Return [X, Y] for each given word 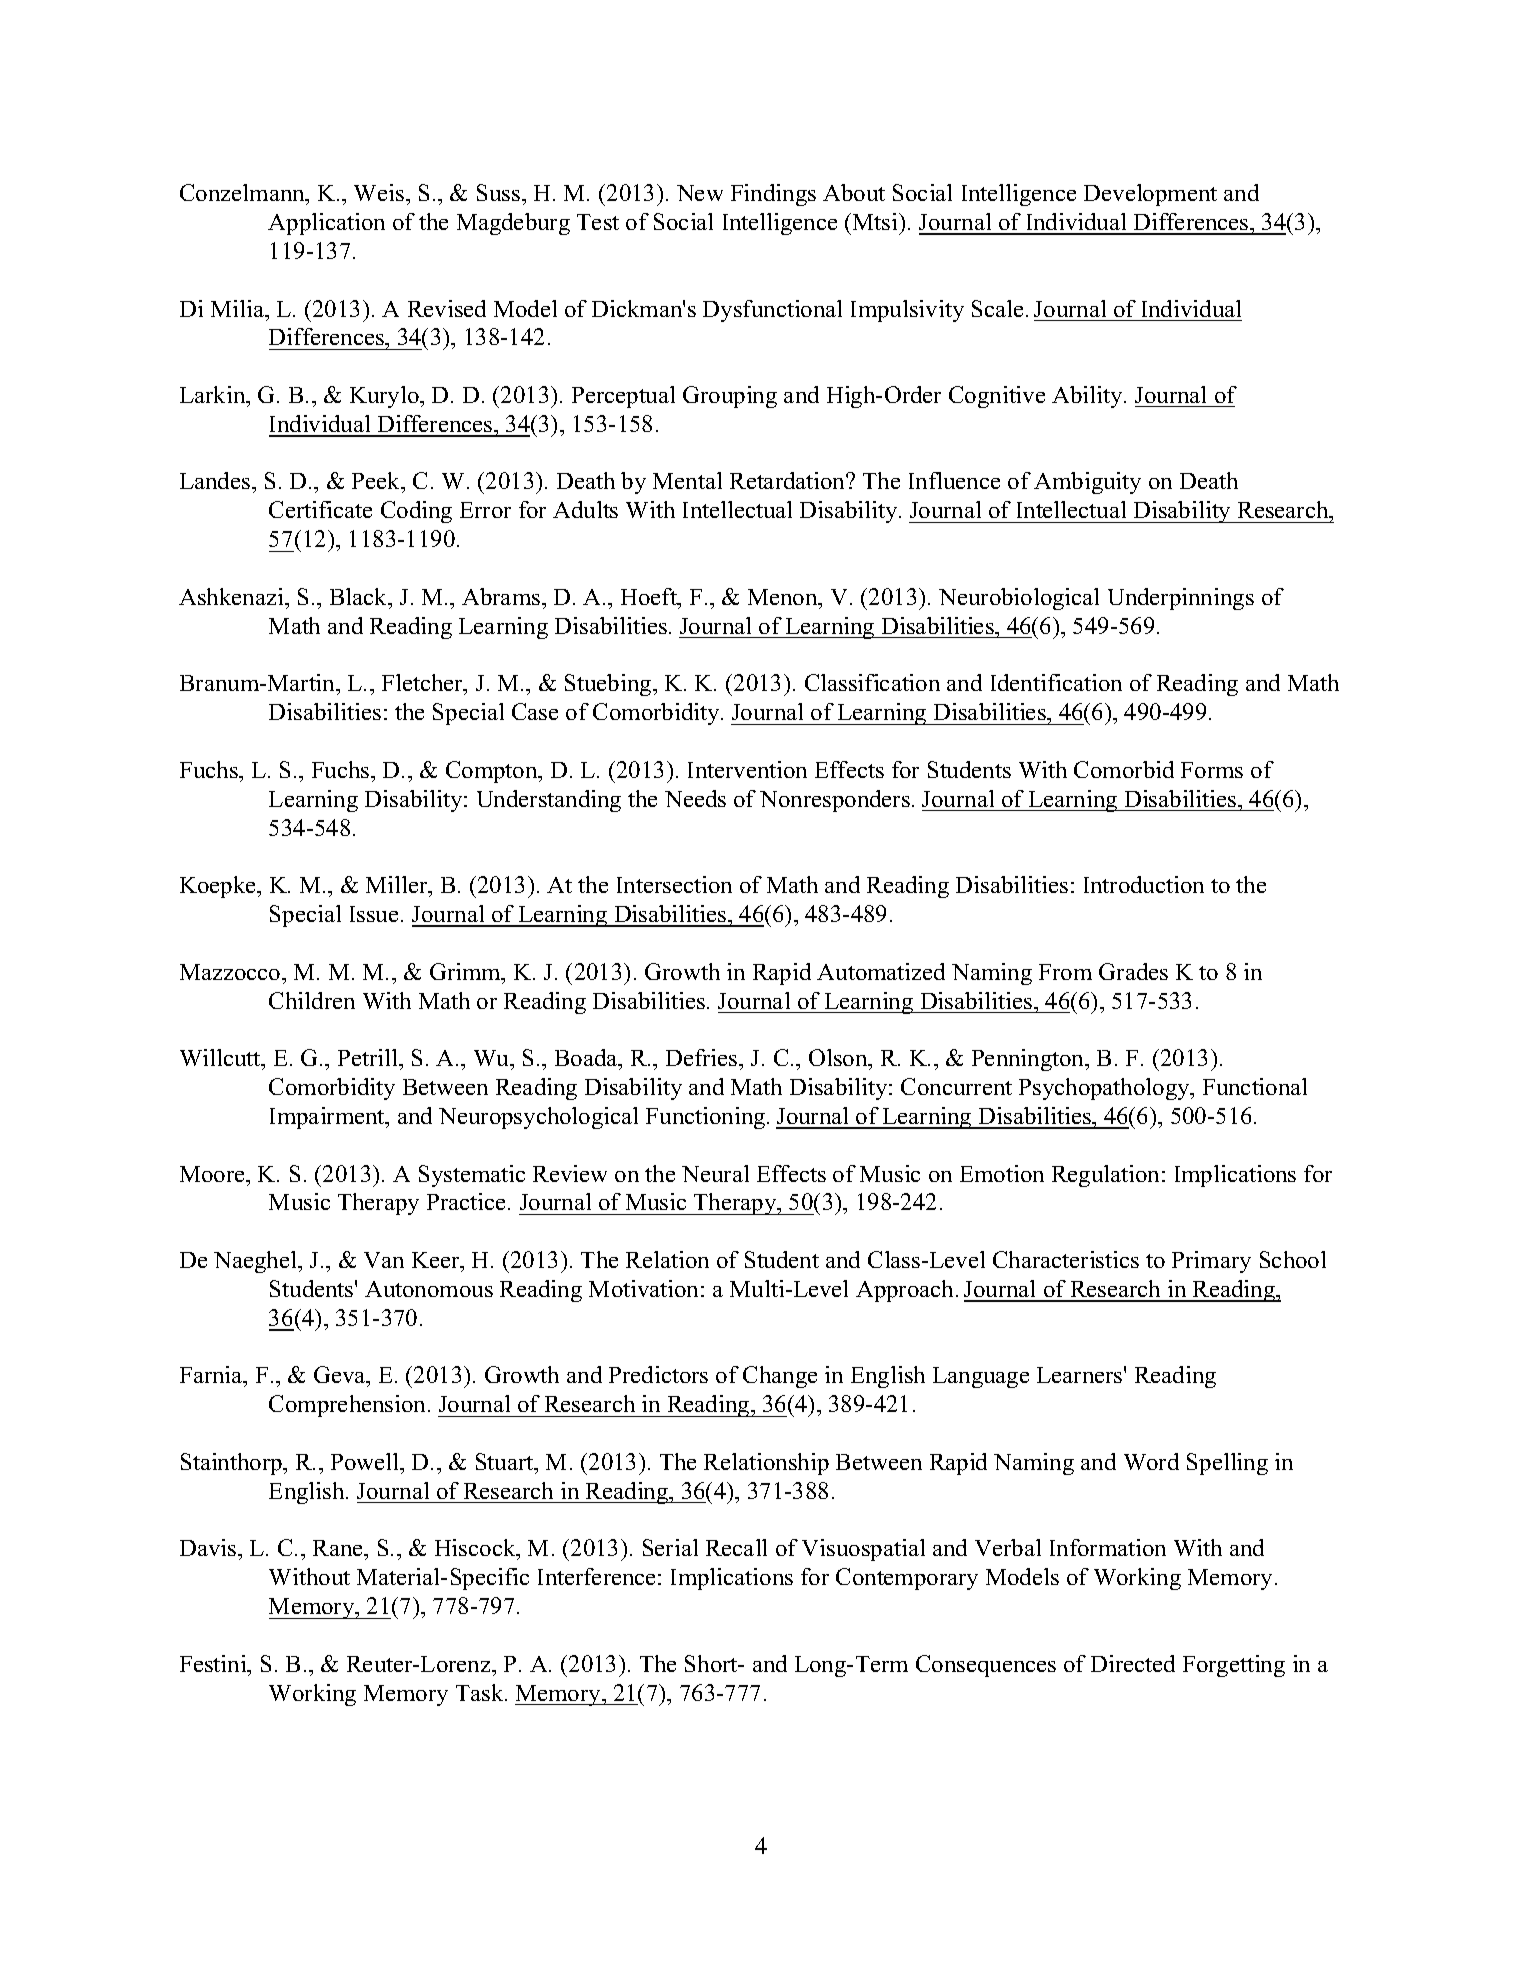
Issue [374, 914]
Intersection [674, 884]
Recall [736, 1547]
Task [481, 1692]
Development [1150, 195]
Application [326, 224]
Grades [1133, 971]
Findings [773, 195]
